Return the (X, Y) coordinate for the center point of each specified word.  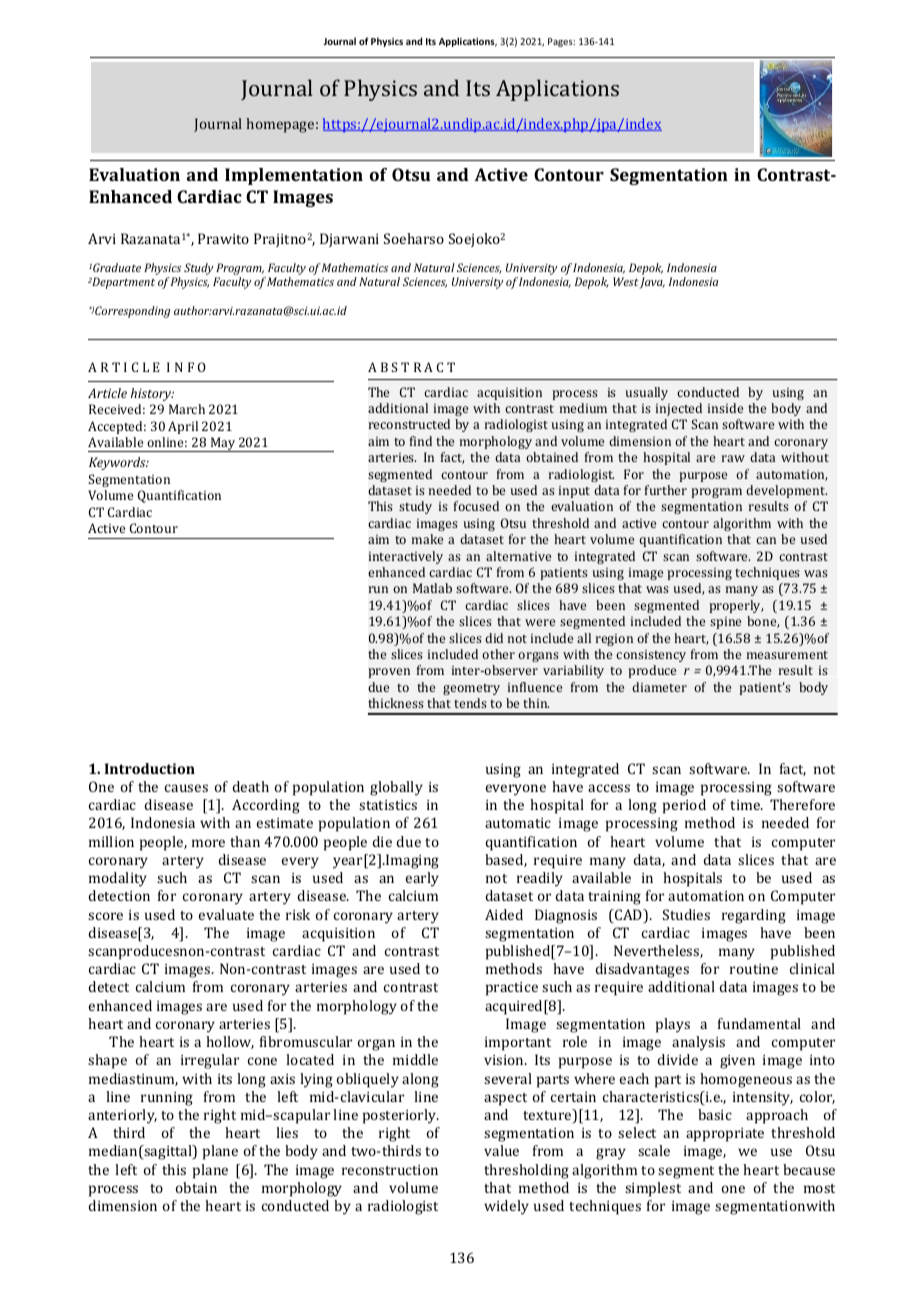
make (427, 539)
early (422, 879)
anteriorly (122, 1116)
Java (651, 283)
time (746, 805)
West (626, 281)
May (223, 444)
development (786, 491)
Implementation (294, 176)
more (208, 843)
